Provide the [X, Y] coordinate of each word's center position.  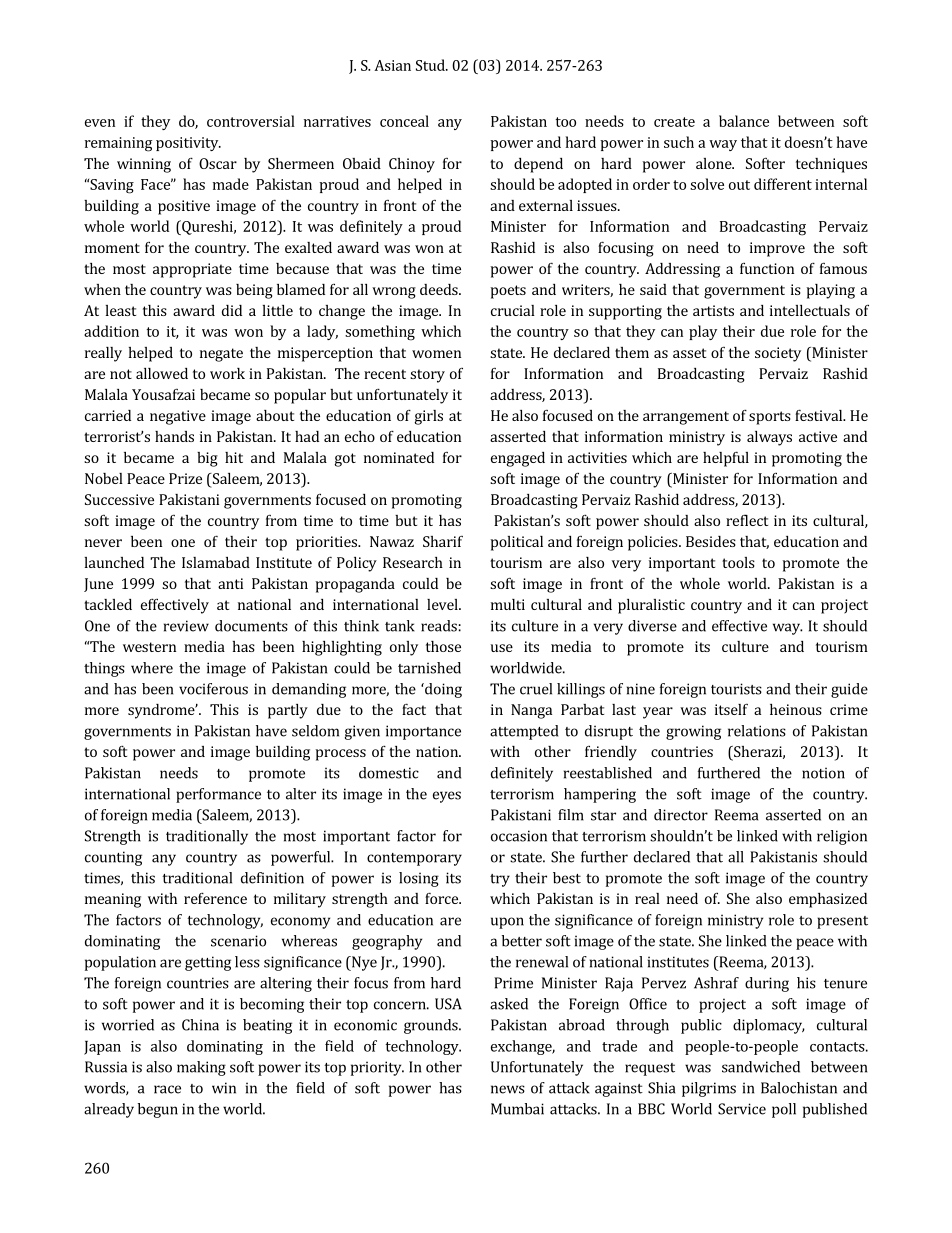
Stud [431, 65]
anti [230, 583]
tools [738, 562]
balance [744, 121]
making [201, 1068]
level [443, 604]
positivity [188, 144]
